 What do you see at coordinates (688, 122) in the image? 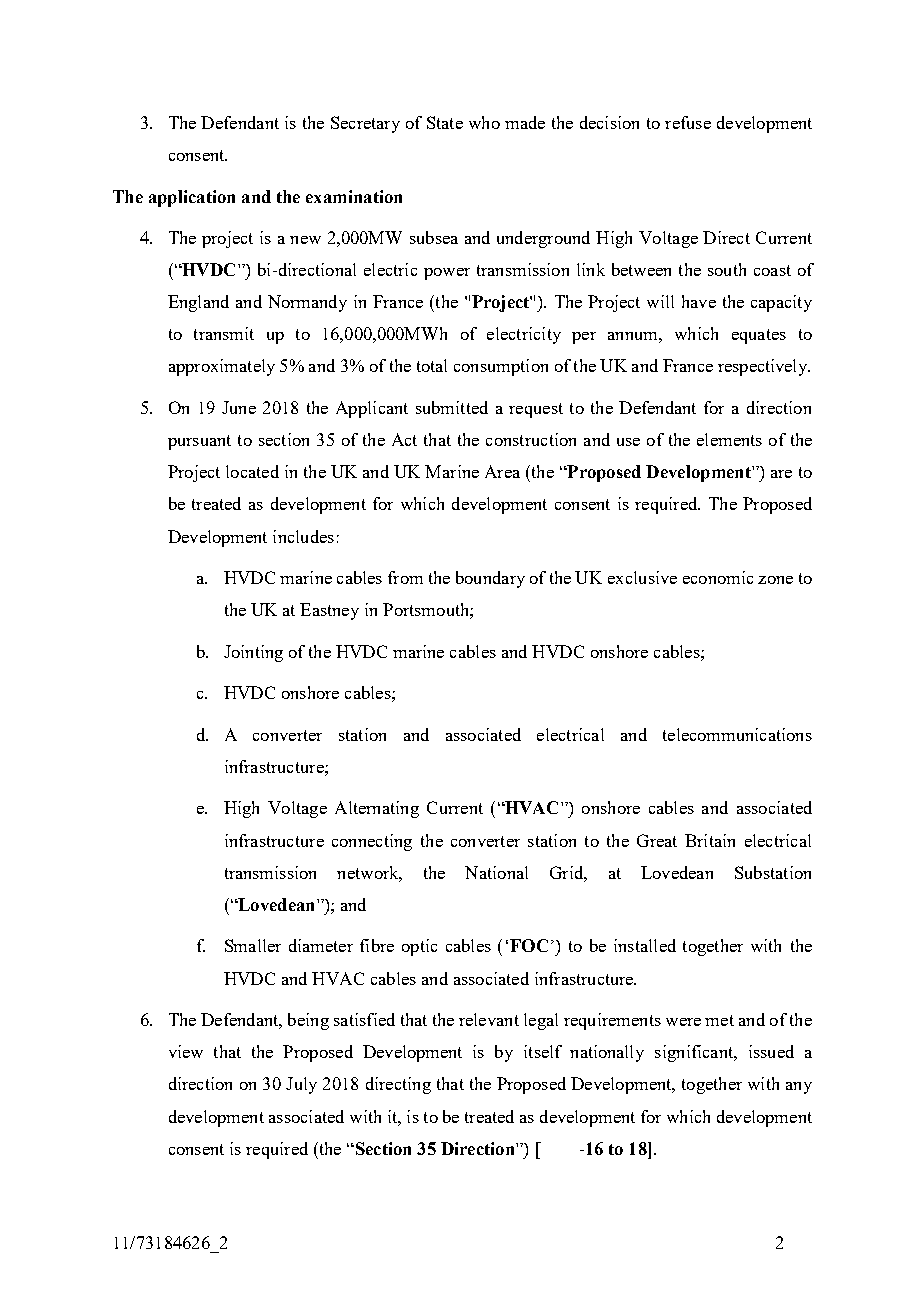
I see `refuse` at bounding box center [688, 122].
